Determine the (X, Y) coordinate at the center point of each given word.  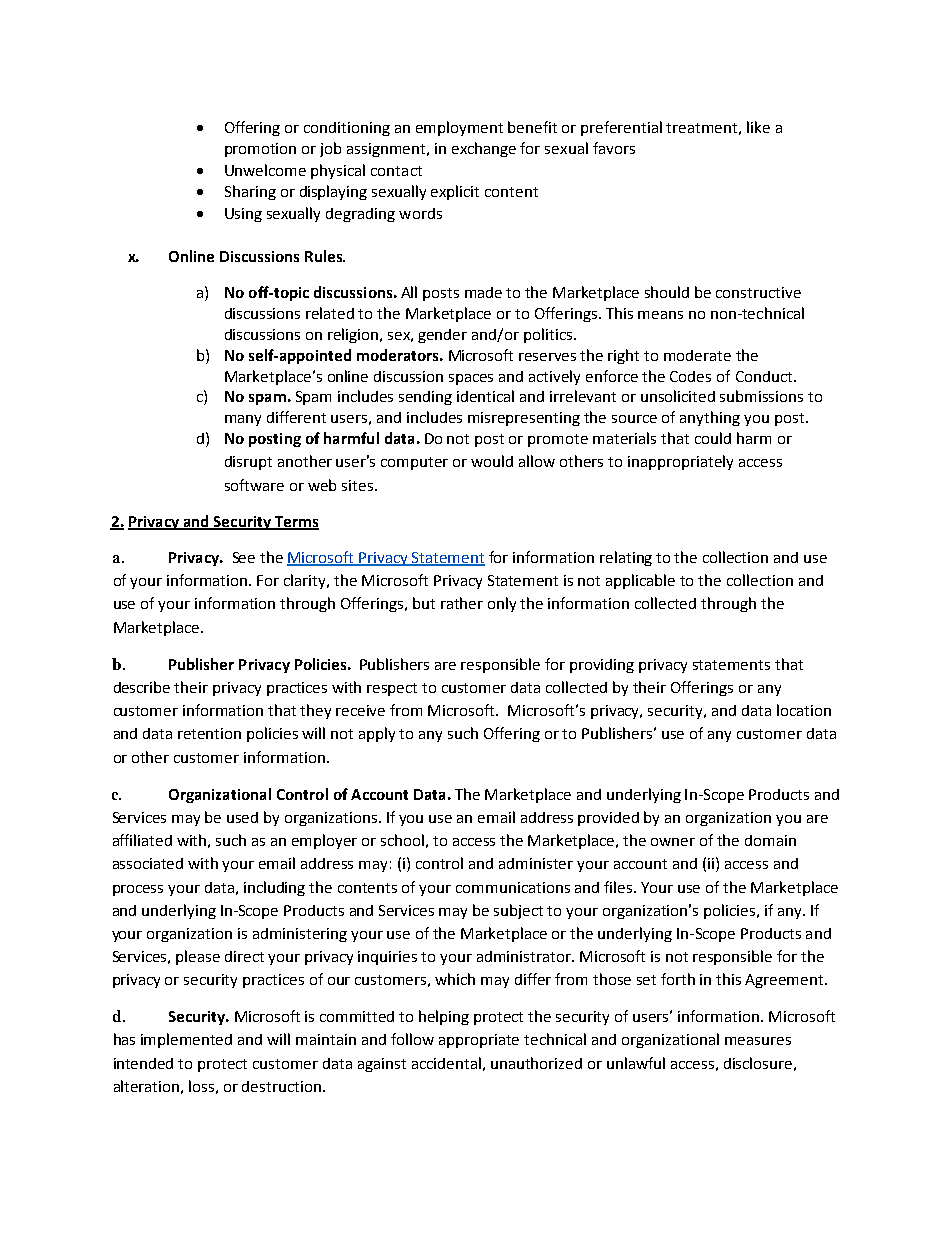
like (758, 127)
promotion (260, 150)
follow (412, 1039)
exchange (484, 149)
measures (758, 1041)
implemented (186, 1040)
